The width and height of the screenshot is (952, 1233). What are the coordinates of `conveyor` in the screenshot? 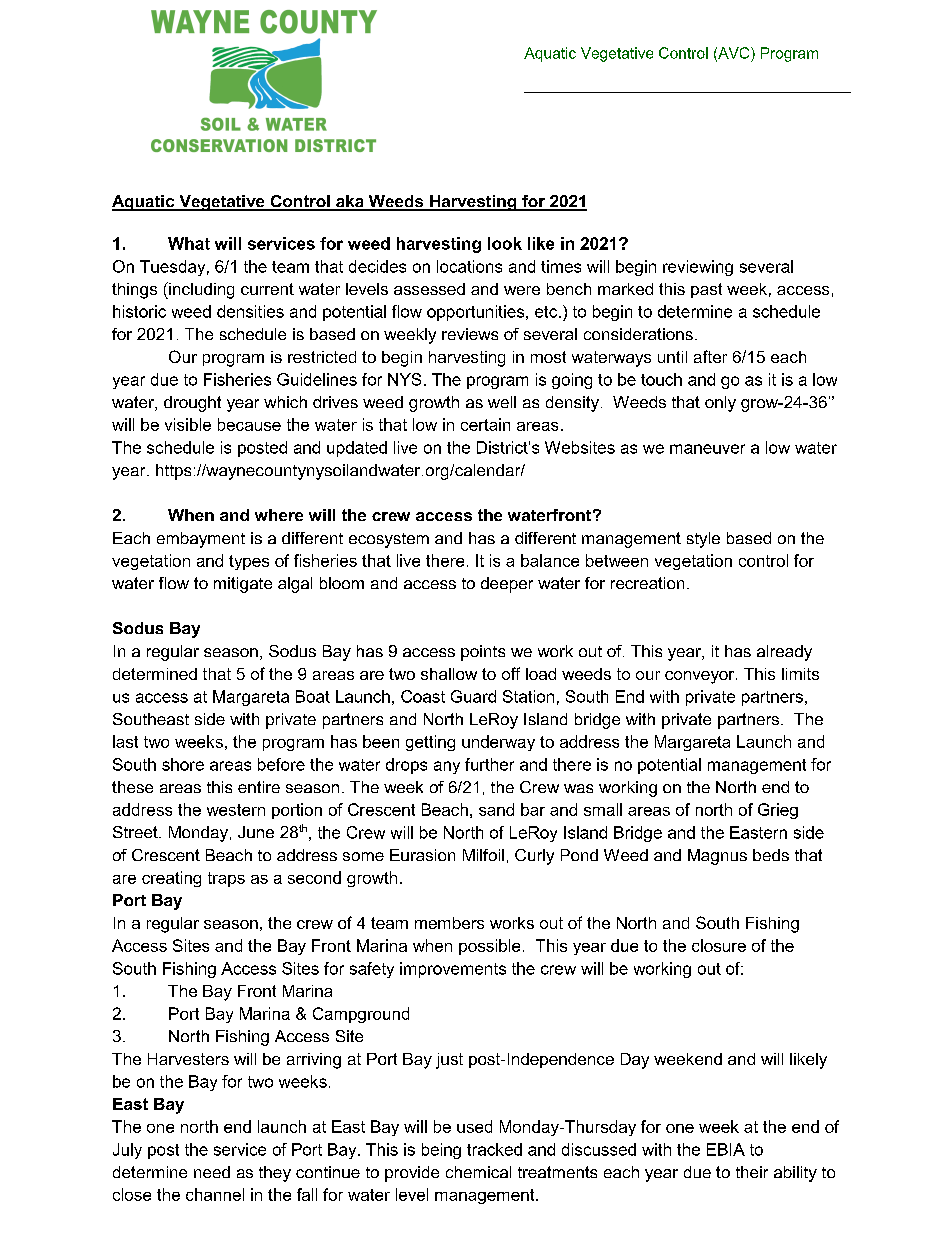 It's located at (701, 677).
